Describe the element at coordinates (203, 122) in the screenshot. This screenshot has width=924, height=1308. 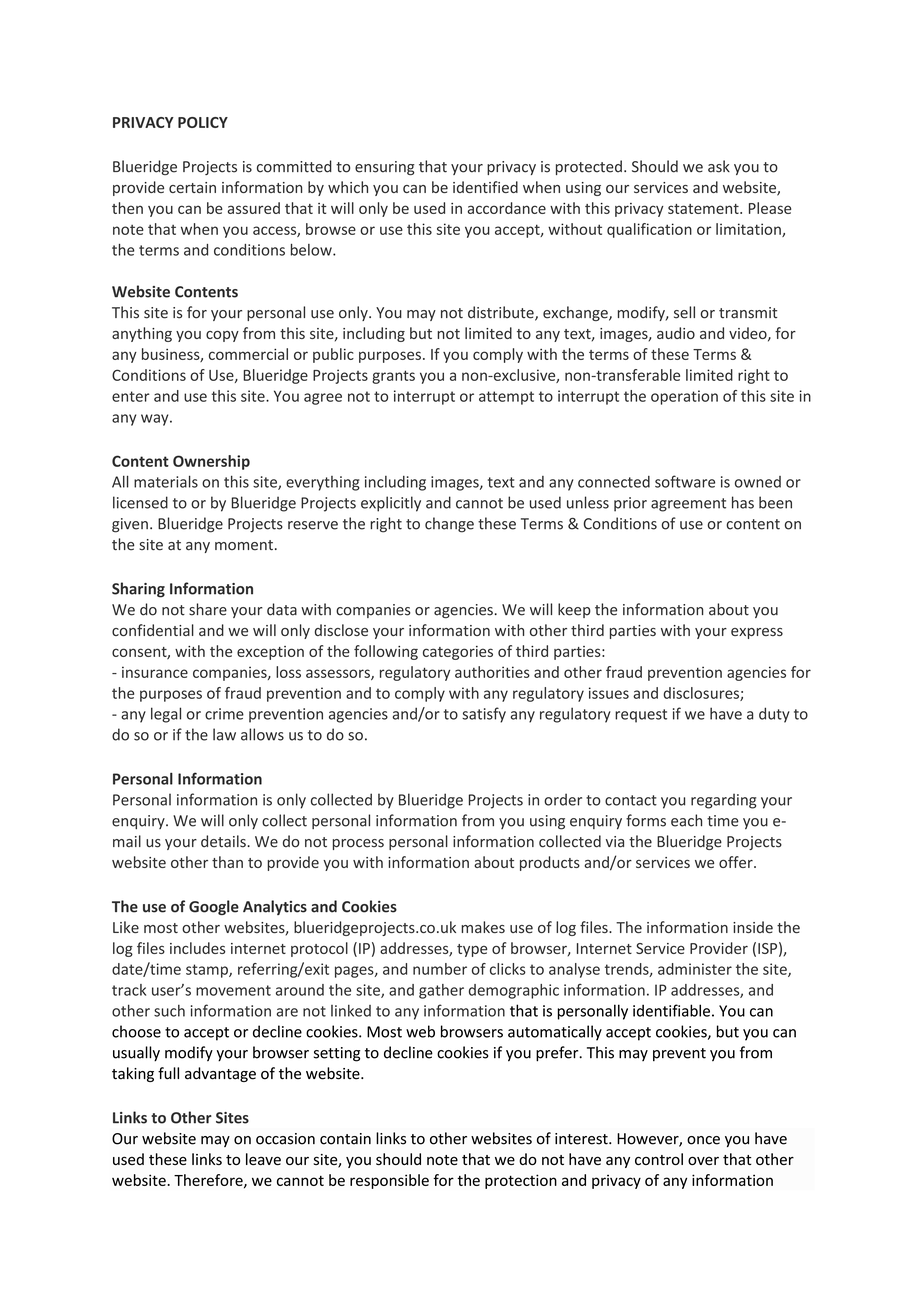
I see `POLICY` at that location.
